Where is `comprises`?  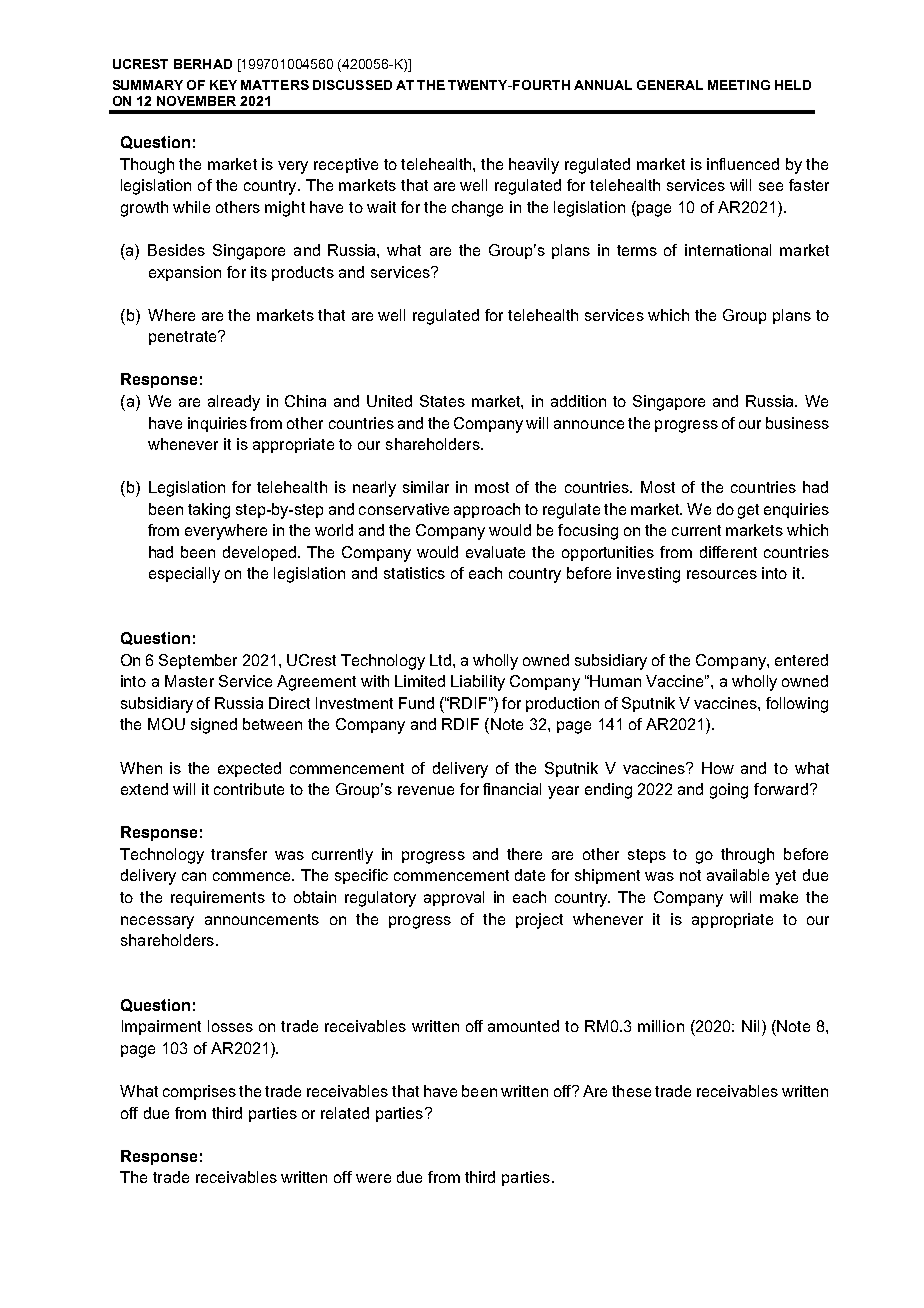 comprises is located at coordinates (199, 1092).
